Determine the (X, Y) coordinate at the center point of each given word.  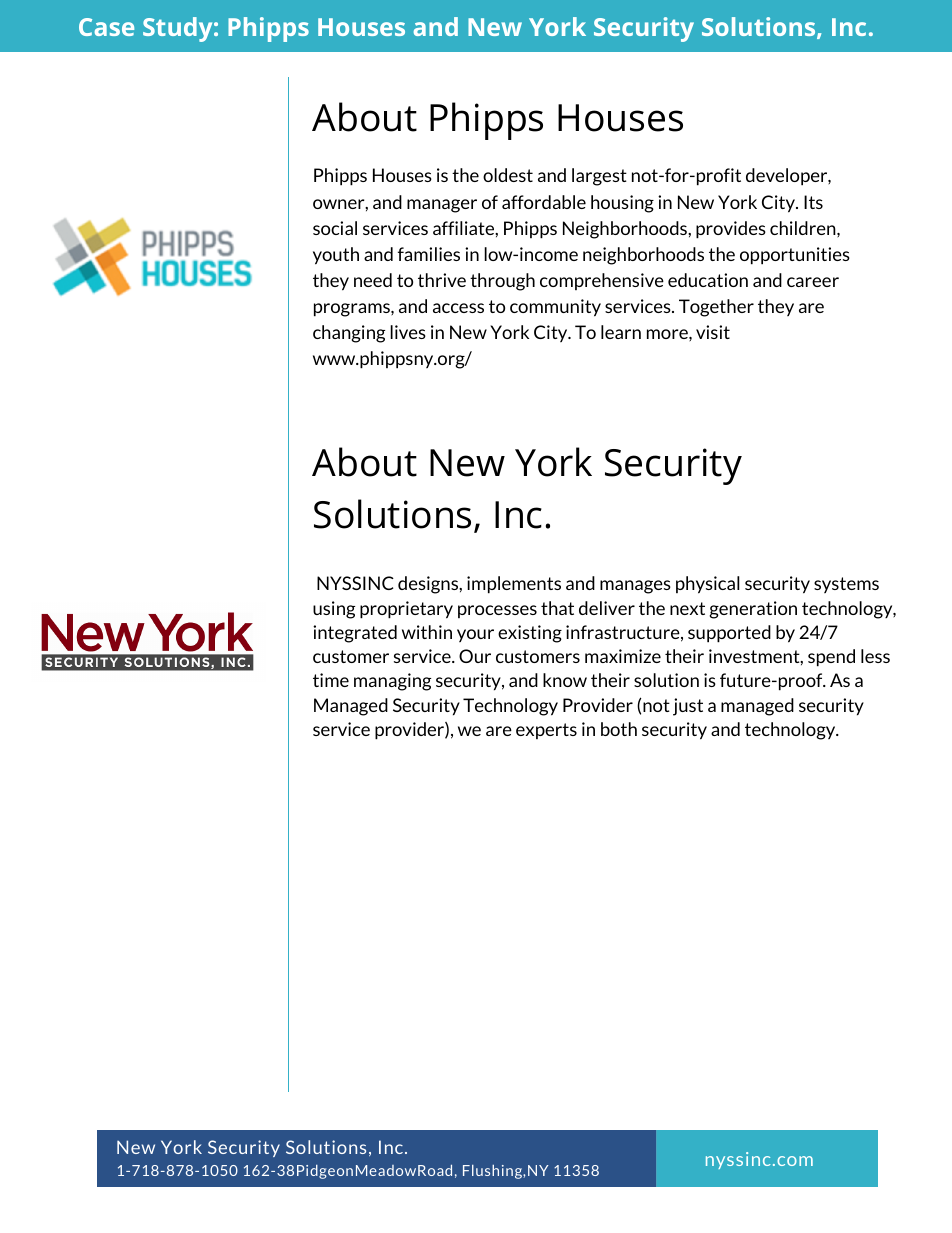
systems (846, 585)
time (331, 680)
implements (514, 585)
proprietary (406, 610)
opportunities (795, 256)
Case (106, 27)
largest (599, 177)
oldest (508, 175)
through (502, 282)
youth (336, 256)
